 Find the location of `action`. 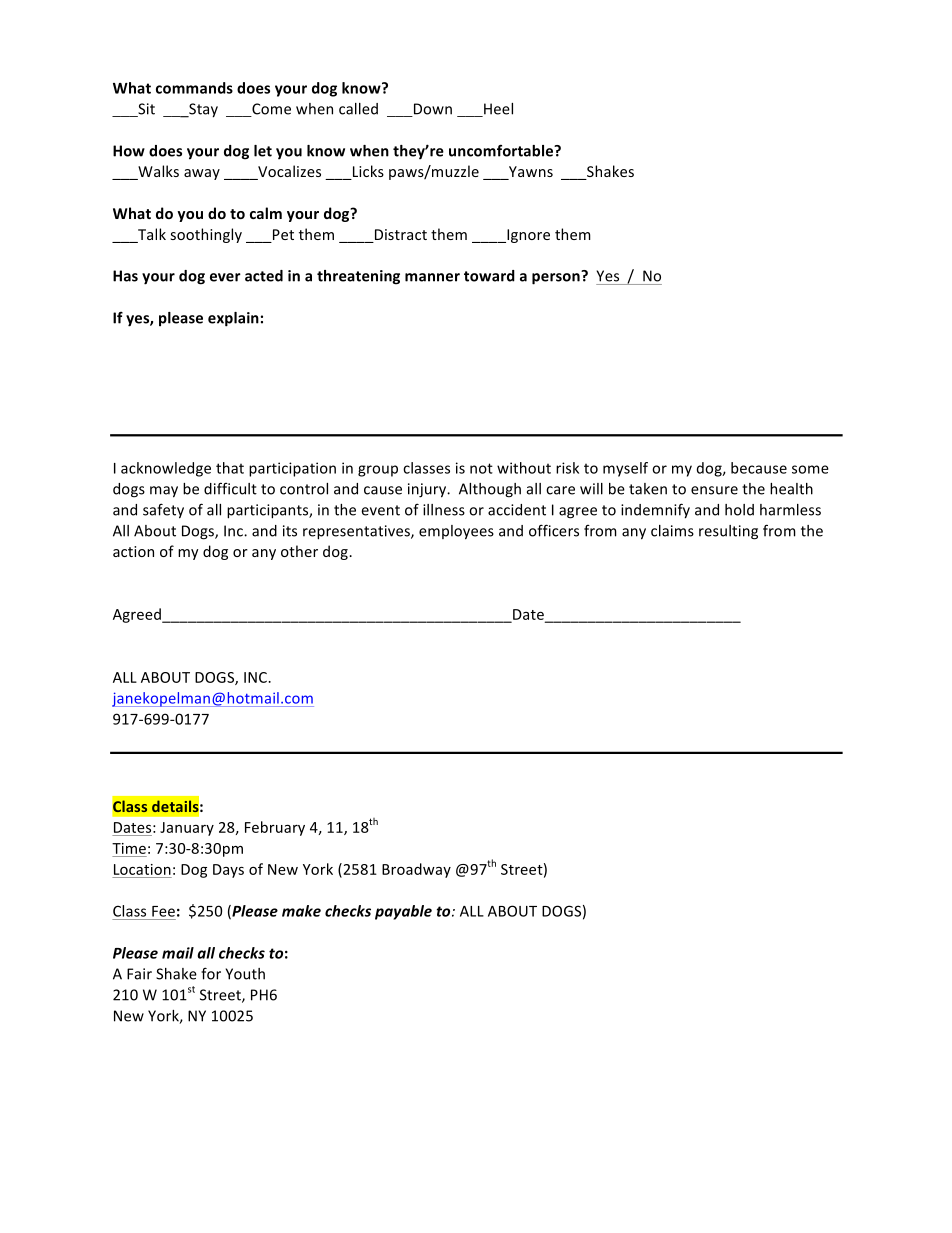

action is located at coordinates (133, 551).
